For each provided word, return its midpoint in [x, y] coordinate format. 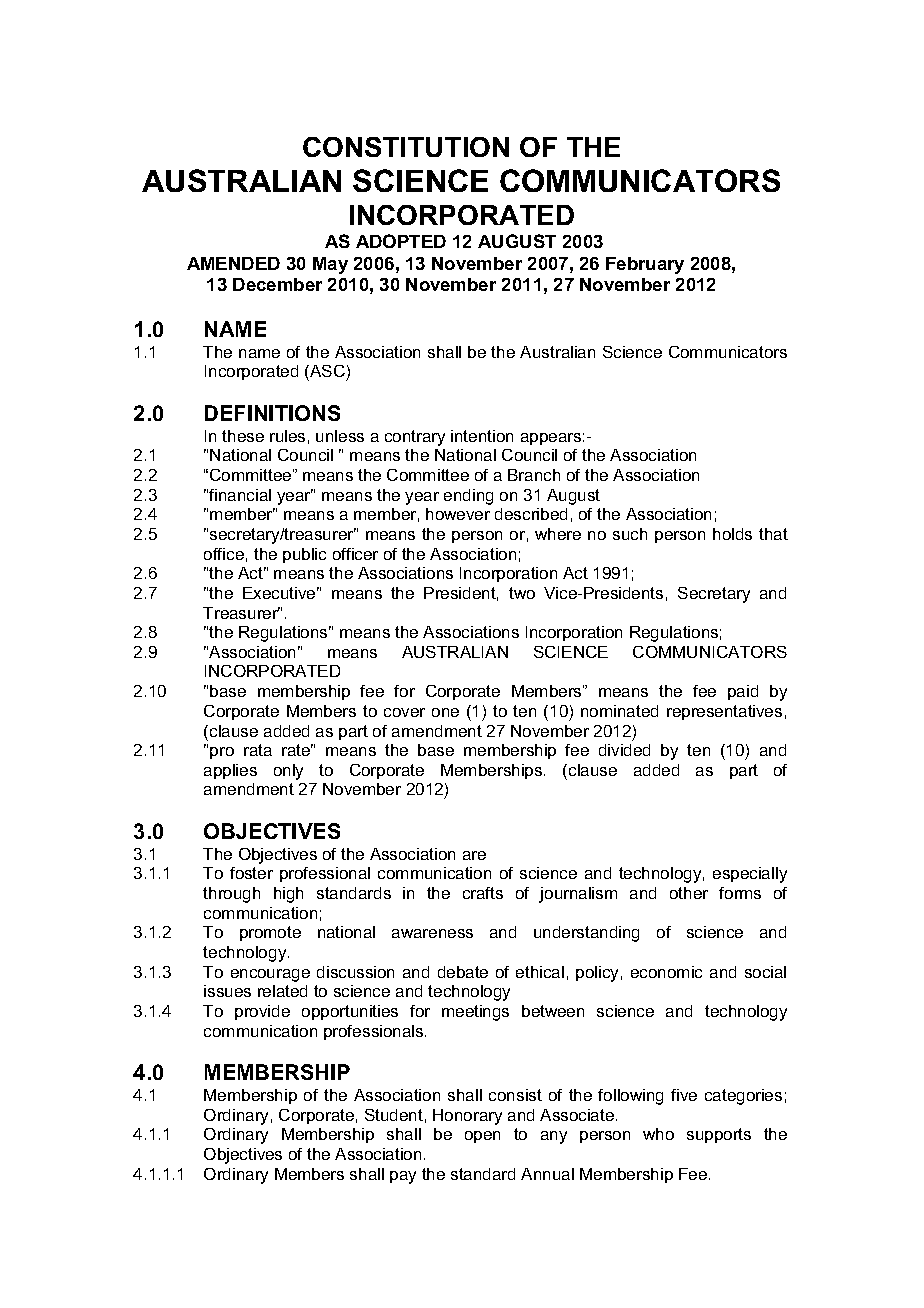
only [288, 772]
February [645, 265]
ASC [327, 373]
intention [482, 436]
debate [463, 972]
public [304, 555]
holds [732, 534]
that [773, 534]
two [522, 593]
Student [394, 1115]
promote [270, 933]
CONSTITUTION [406, 147]
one [445, 712]
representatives [724, 712]
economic [666, 972]
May [330, 265]
